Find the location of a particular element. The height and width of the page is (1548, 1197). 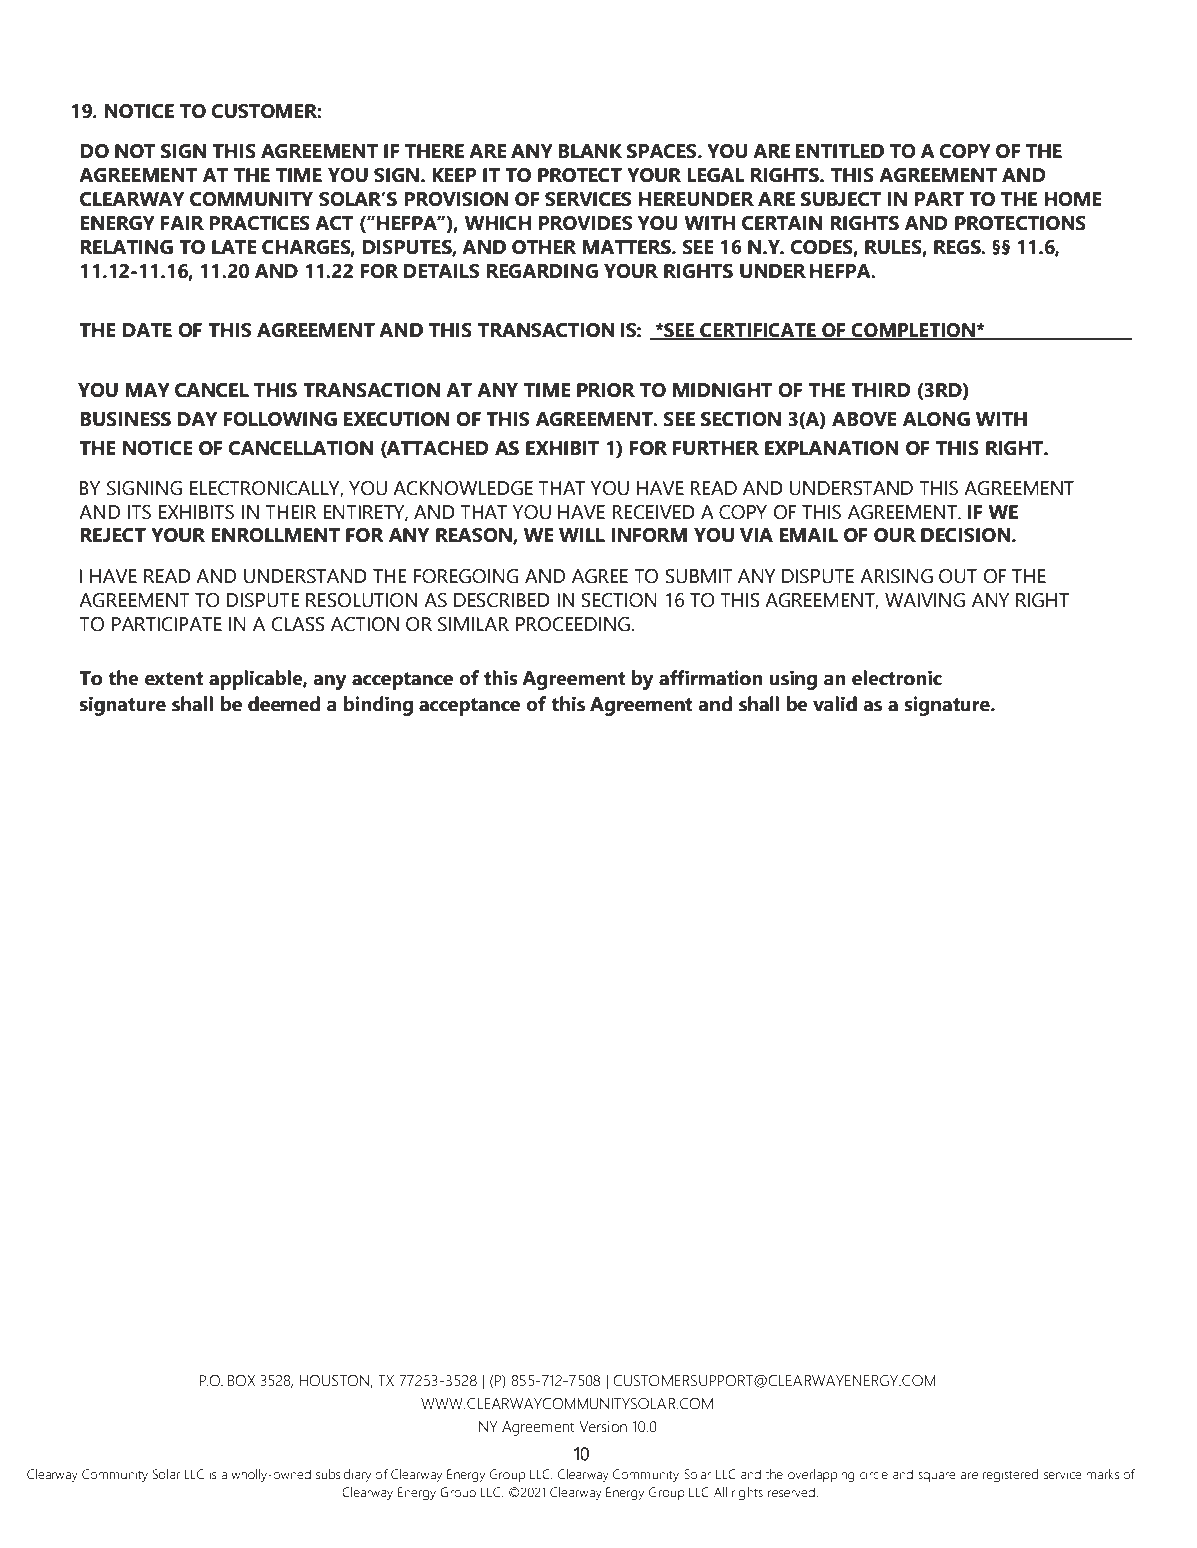

RECEIVED is located at coordinates (653, 512).
